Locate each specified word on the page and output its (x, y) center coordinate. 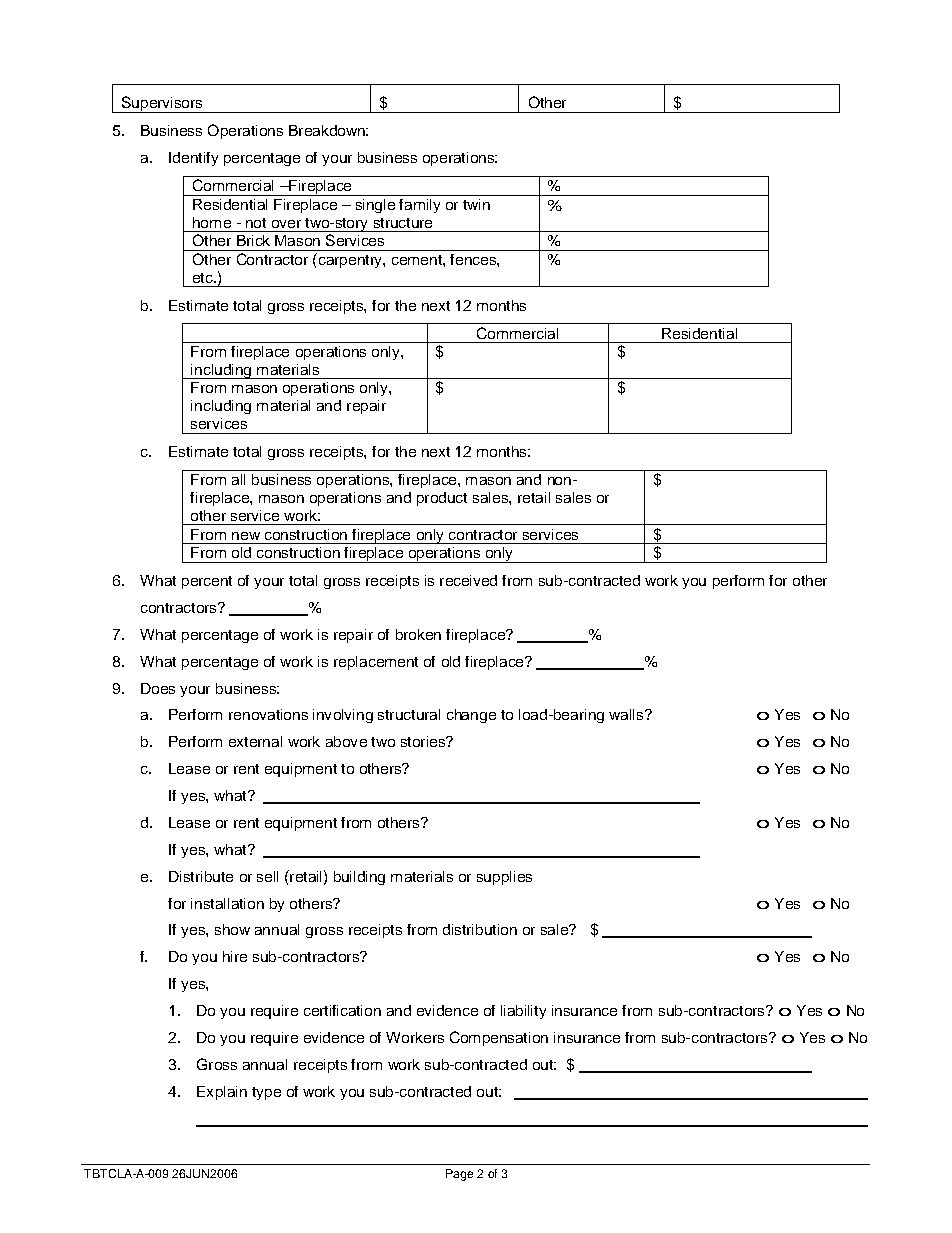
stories (424, 741)
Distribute (201, 876)
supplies (504, 878)
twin (476, 204)
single (375, 206)
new (246, 536)
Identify (193, 159)
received (468, 580)
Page (459, 1175)
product (442, 499)
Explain (222, 1093)
